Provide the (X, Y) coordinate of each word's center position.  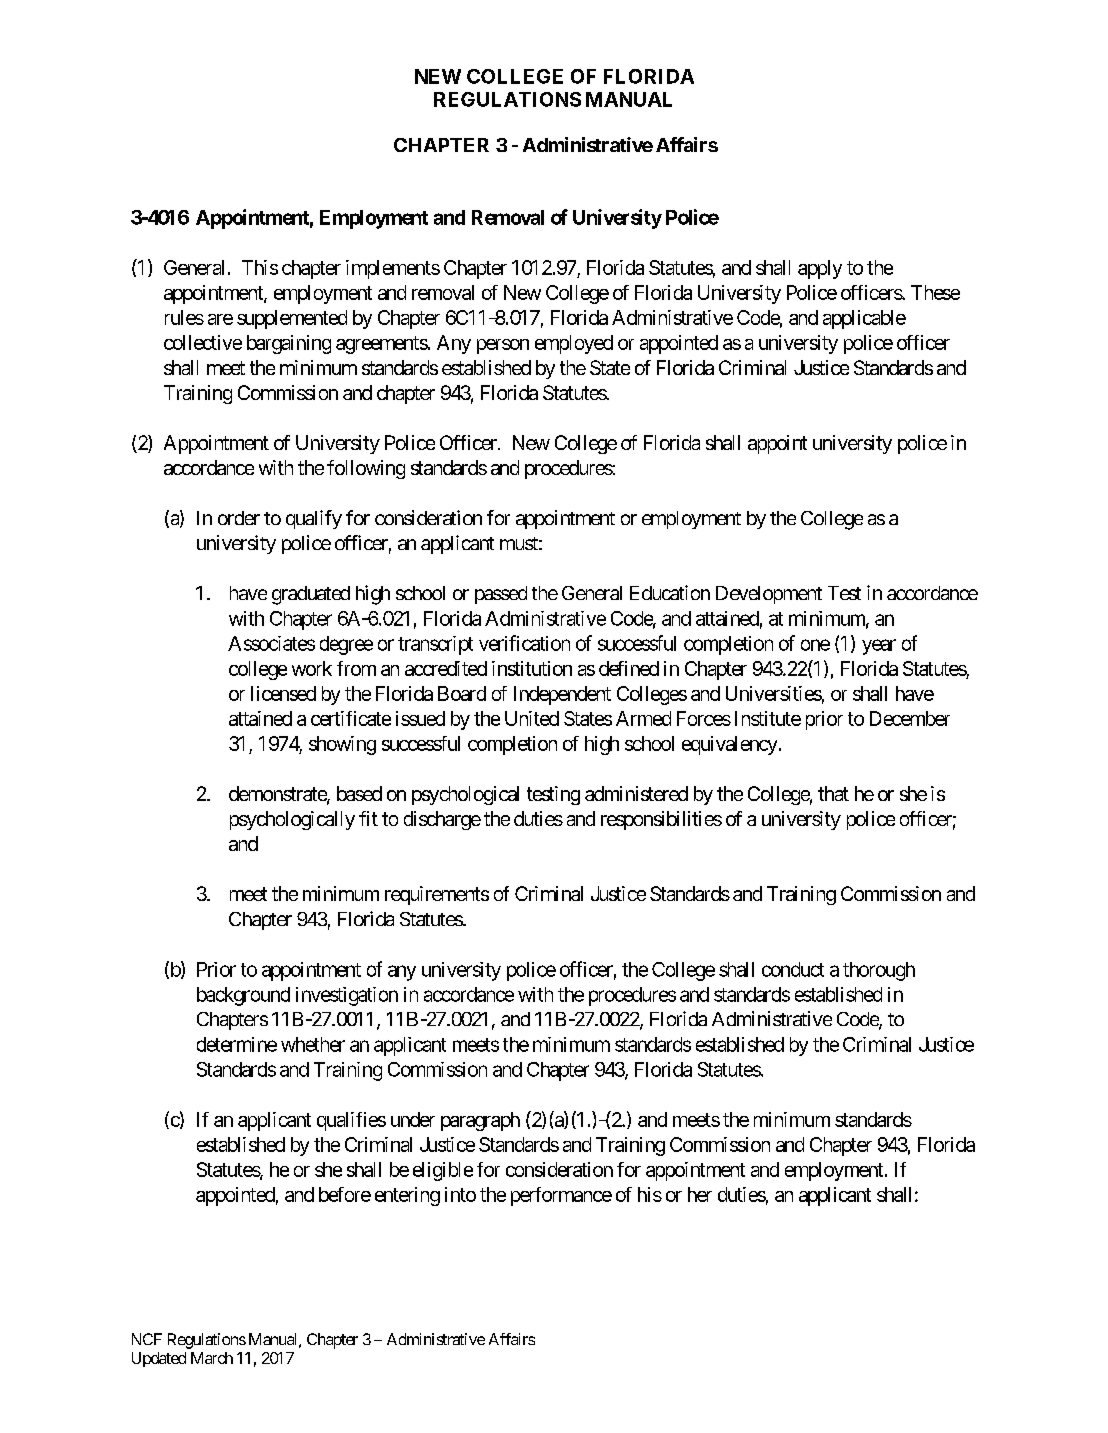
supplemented (292, 319)
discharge (442, 820)
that (833, 793)
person (503, 346)
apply (820, 269)
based (359, 793)
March (212, 1358)
